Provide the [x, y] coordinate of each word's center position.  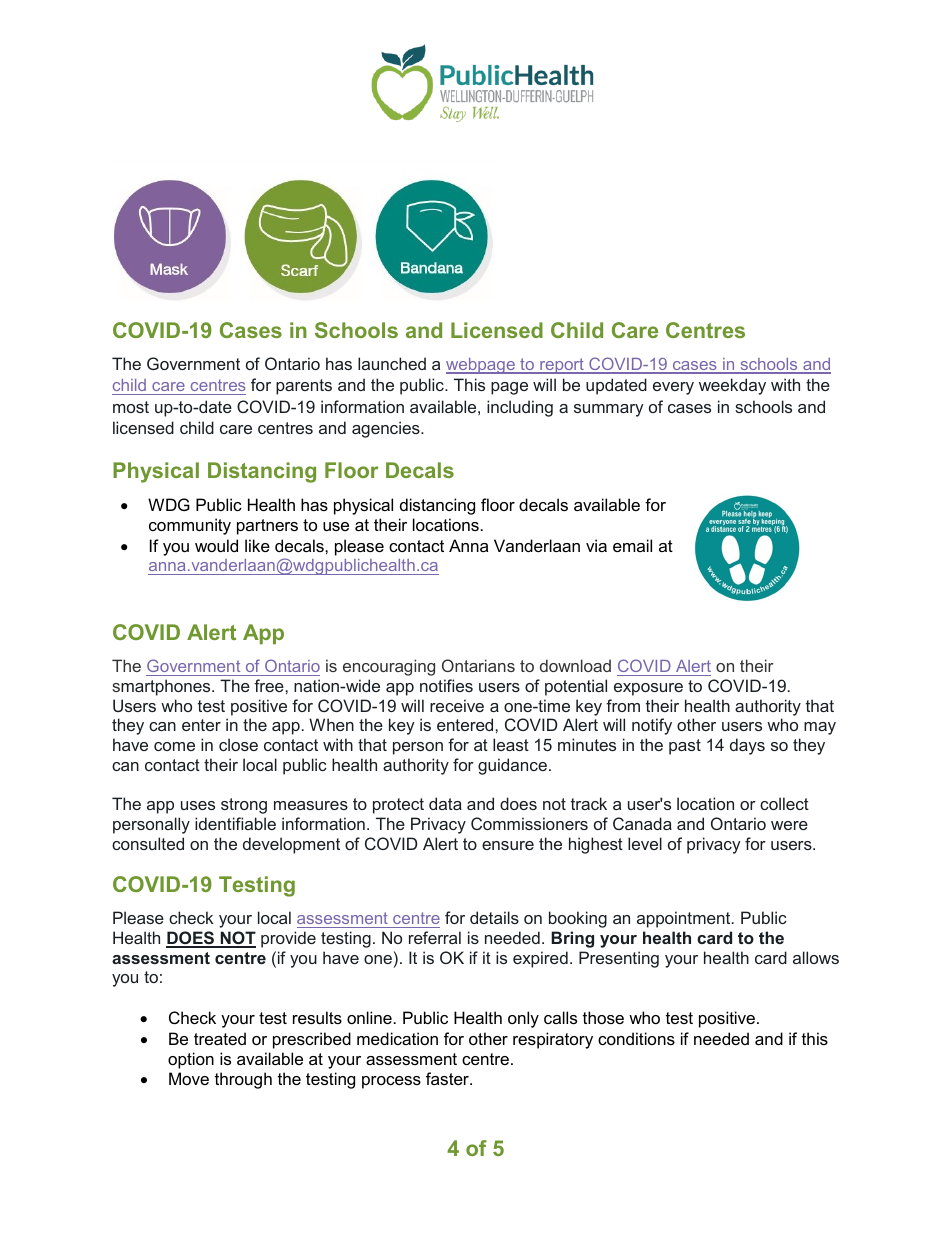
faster [448, 1078]
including [520, 408]
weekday [732, 386]
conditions [636, 1038]
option [191, 1060]
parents [304, 387]
